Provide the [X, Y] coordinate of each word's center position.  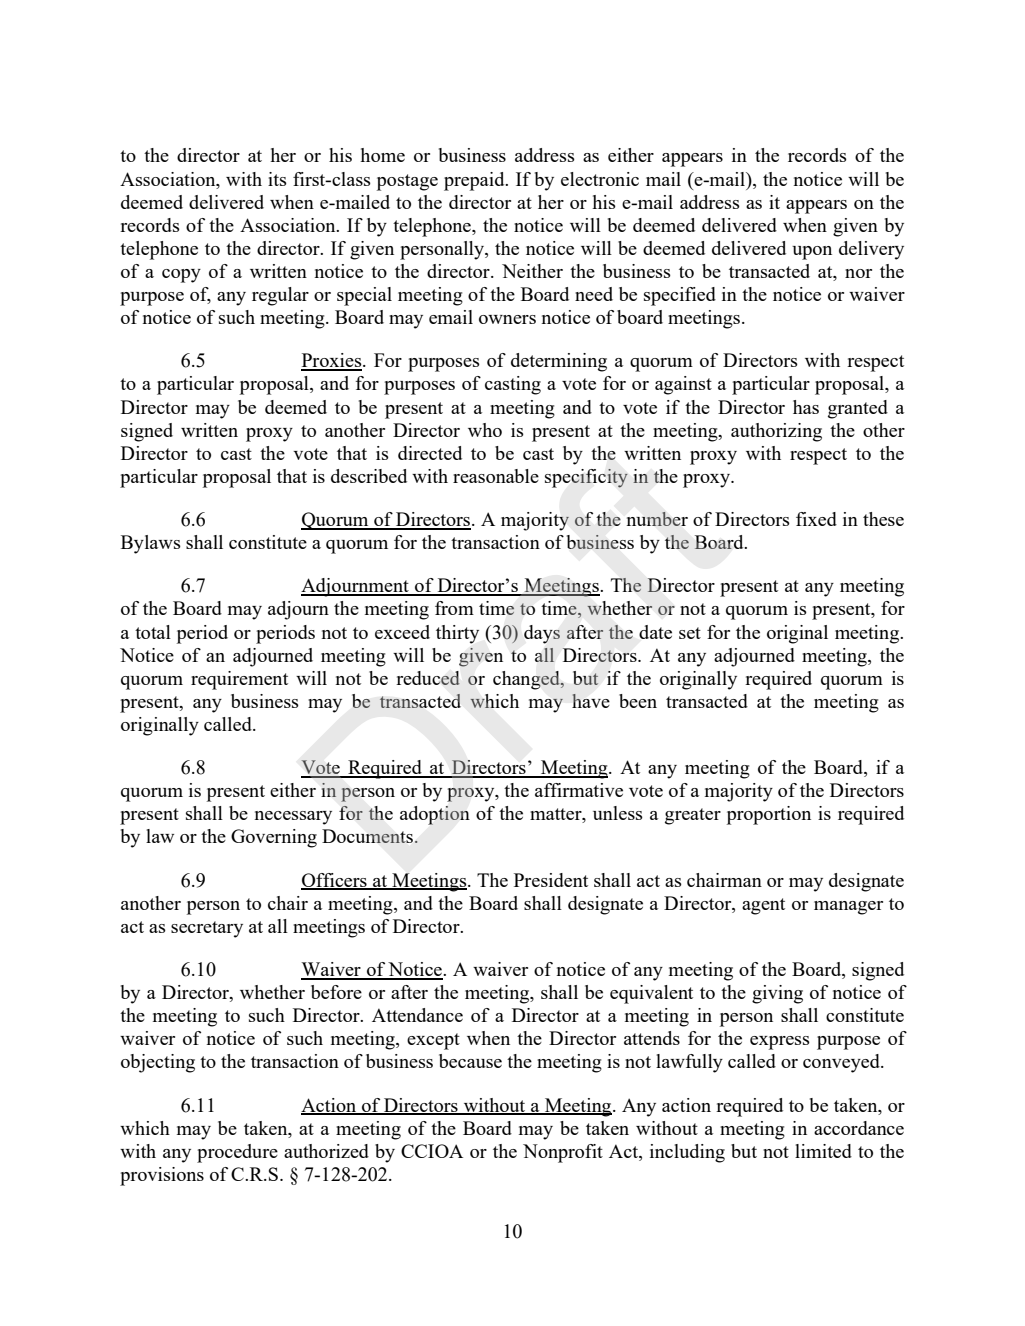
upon [812, 253]
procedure [237, 1153]
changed [527, 680]
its [277, 179]
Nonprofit [563, 1153]
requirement [239, 680]
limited [823, 1151]
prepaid [475, 181]
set [690, 633]
